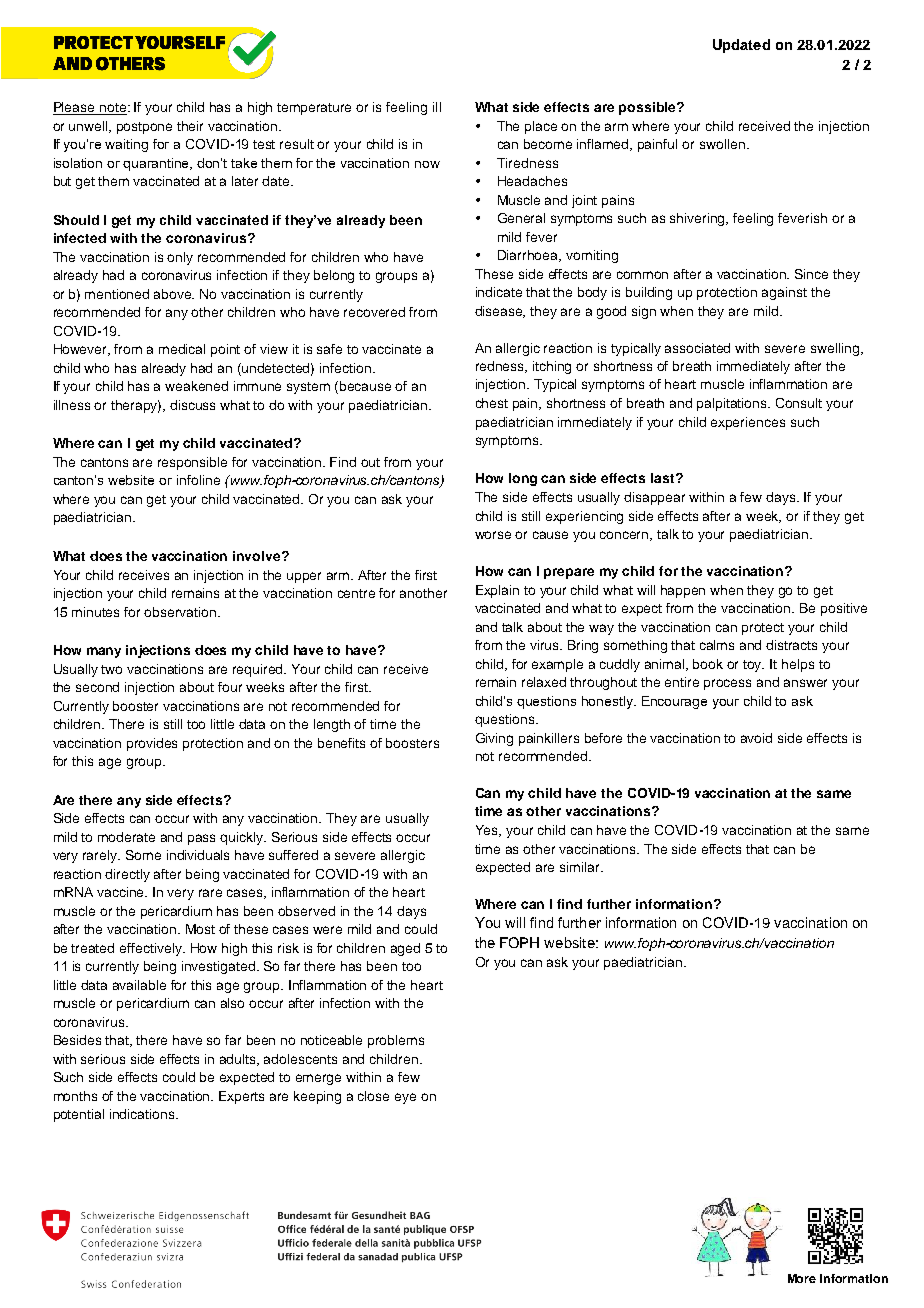  What do you see at coordinates (427, 164) in the page?
I see `now` at bounding box center [427, 164].
